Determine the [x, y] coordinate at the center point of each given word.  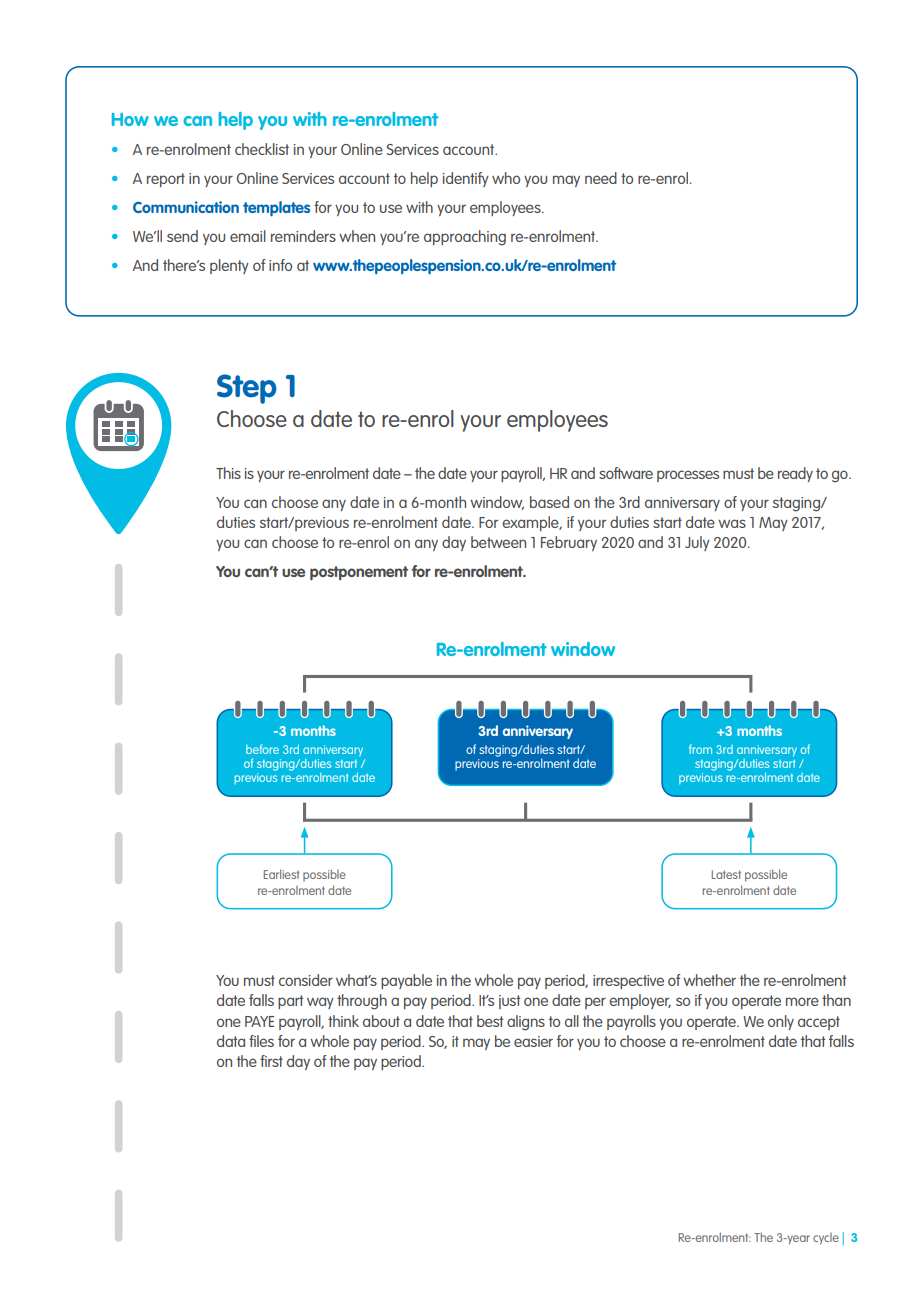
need [601, 178]
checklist [262, 149]
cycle [826, 1239]
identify [466, 179]
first [271, 1061]
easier [533, 1041]
